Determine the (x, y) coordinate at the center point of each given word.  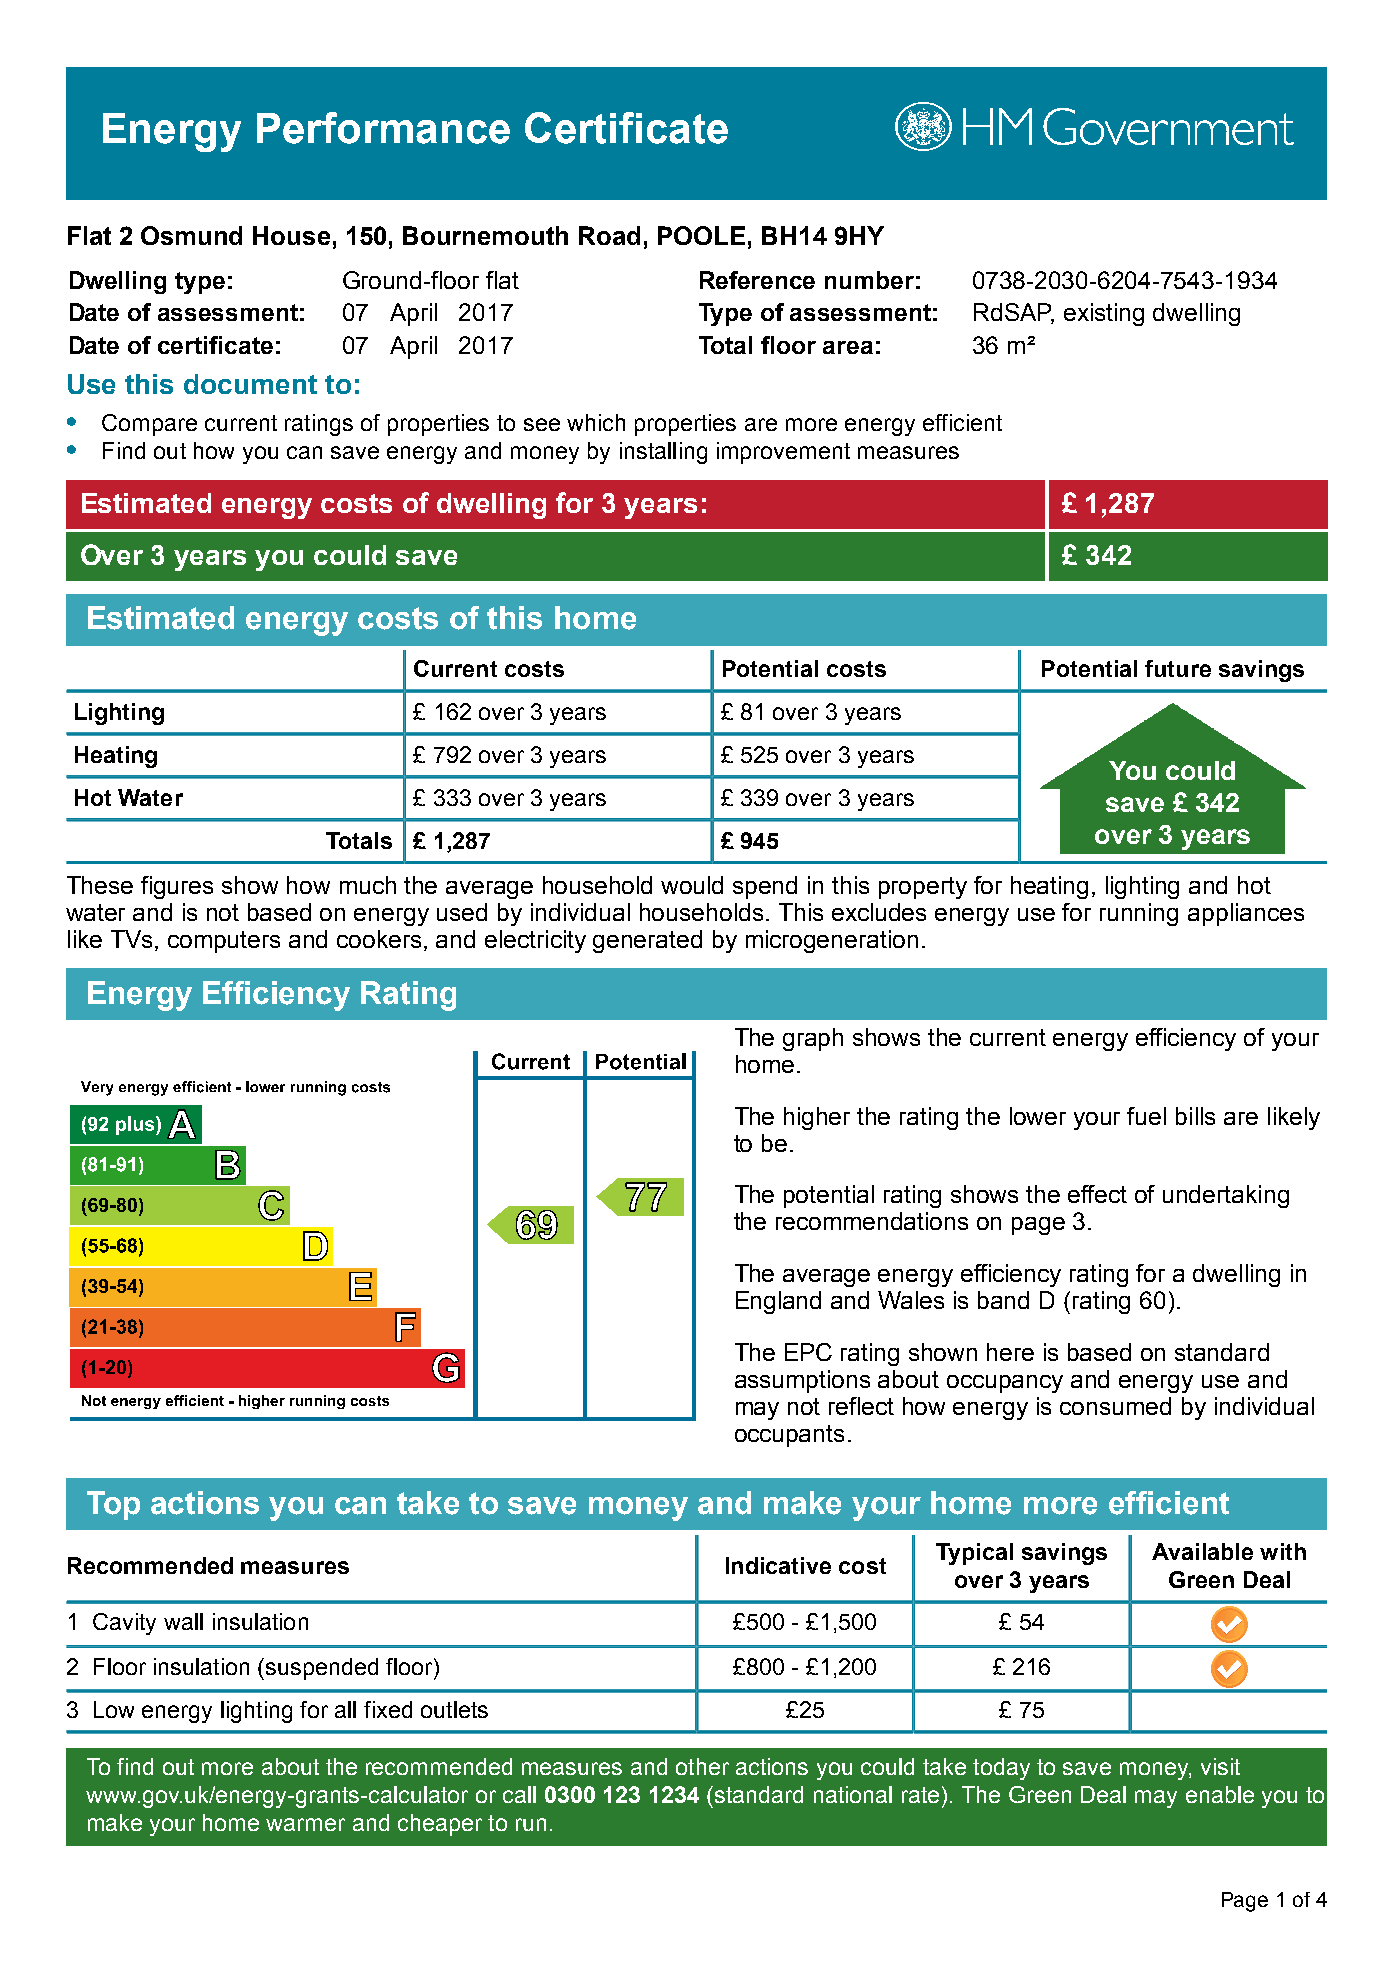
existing (1104, 314)
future (1178, 668)
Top (113, 1505)
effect (1097, 1194)
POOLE (701, 235)
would (692, 885)
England (778, 1302)
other (702, 1766)
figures (177, 887)
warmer (305, 1824)
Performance (383, 128)
